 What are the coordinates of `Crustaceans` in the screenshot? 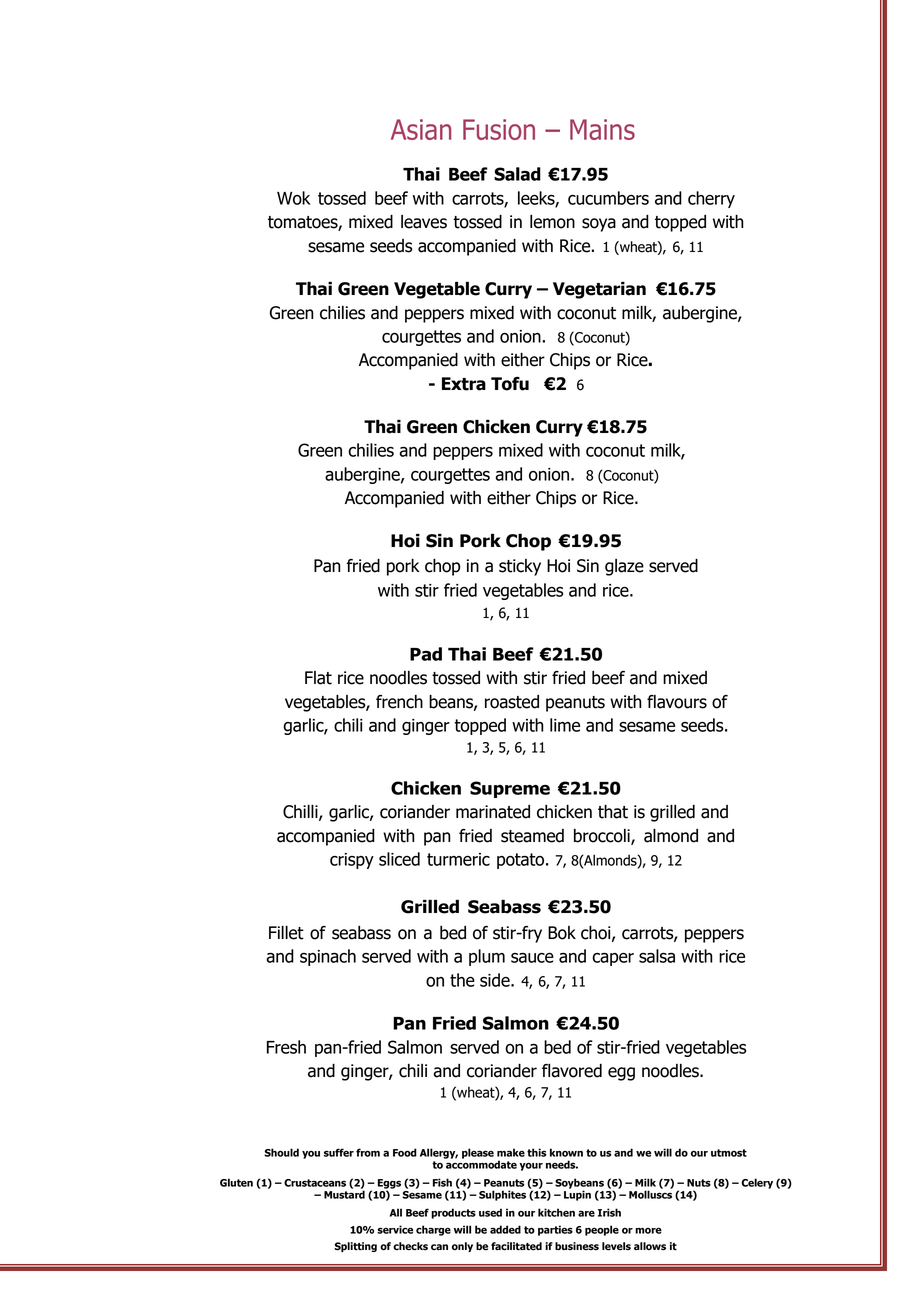 It's located at (315, 1183).
